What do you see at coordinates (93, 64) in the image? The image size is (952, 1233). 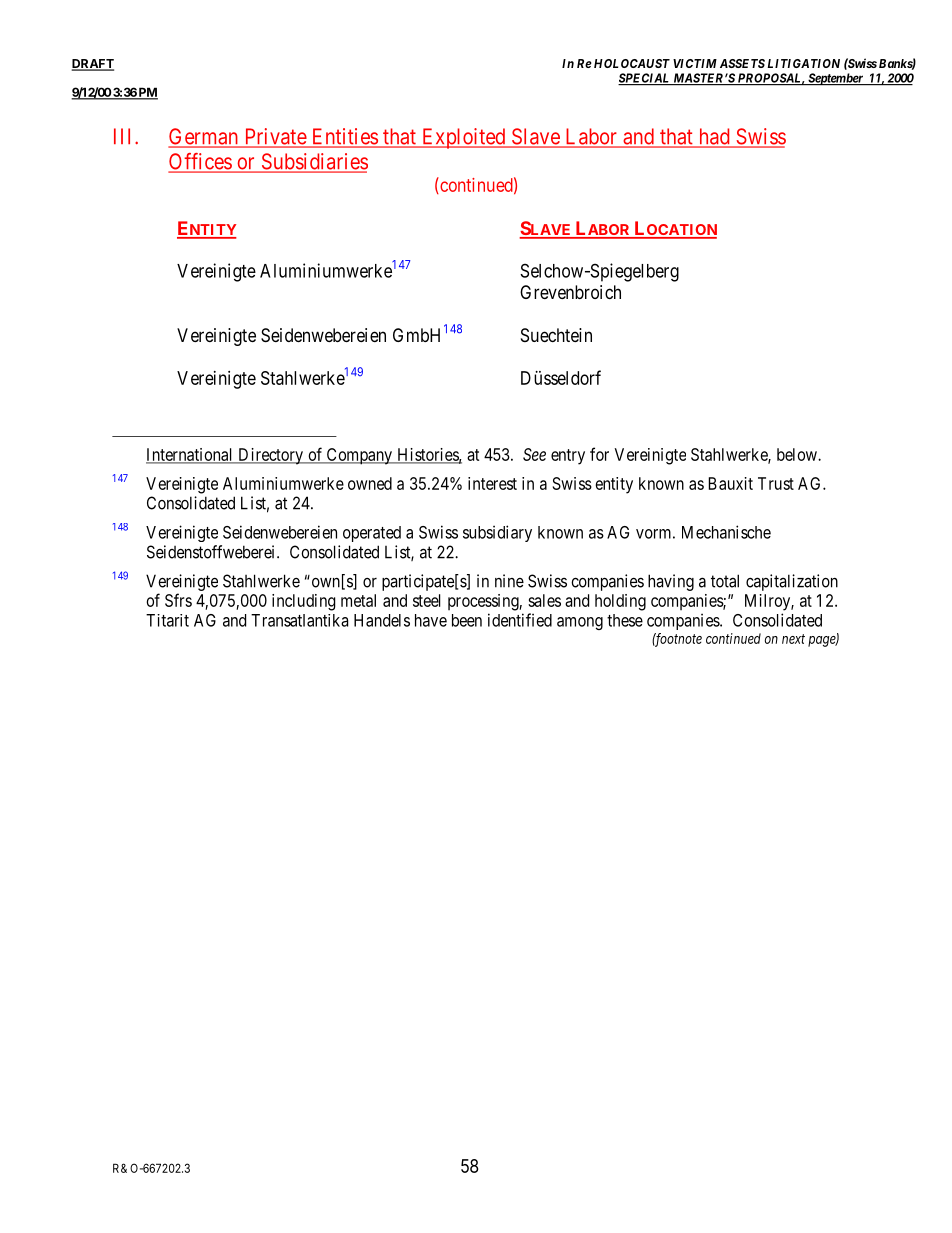 I see `DRAFT` at bounding box center [93, 64].
